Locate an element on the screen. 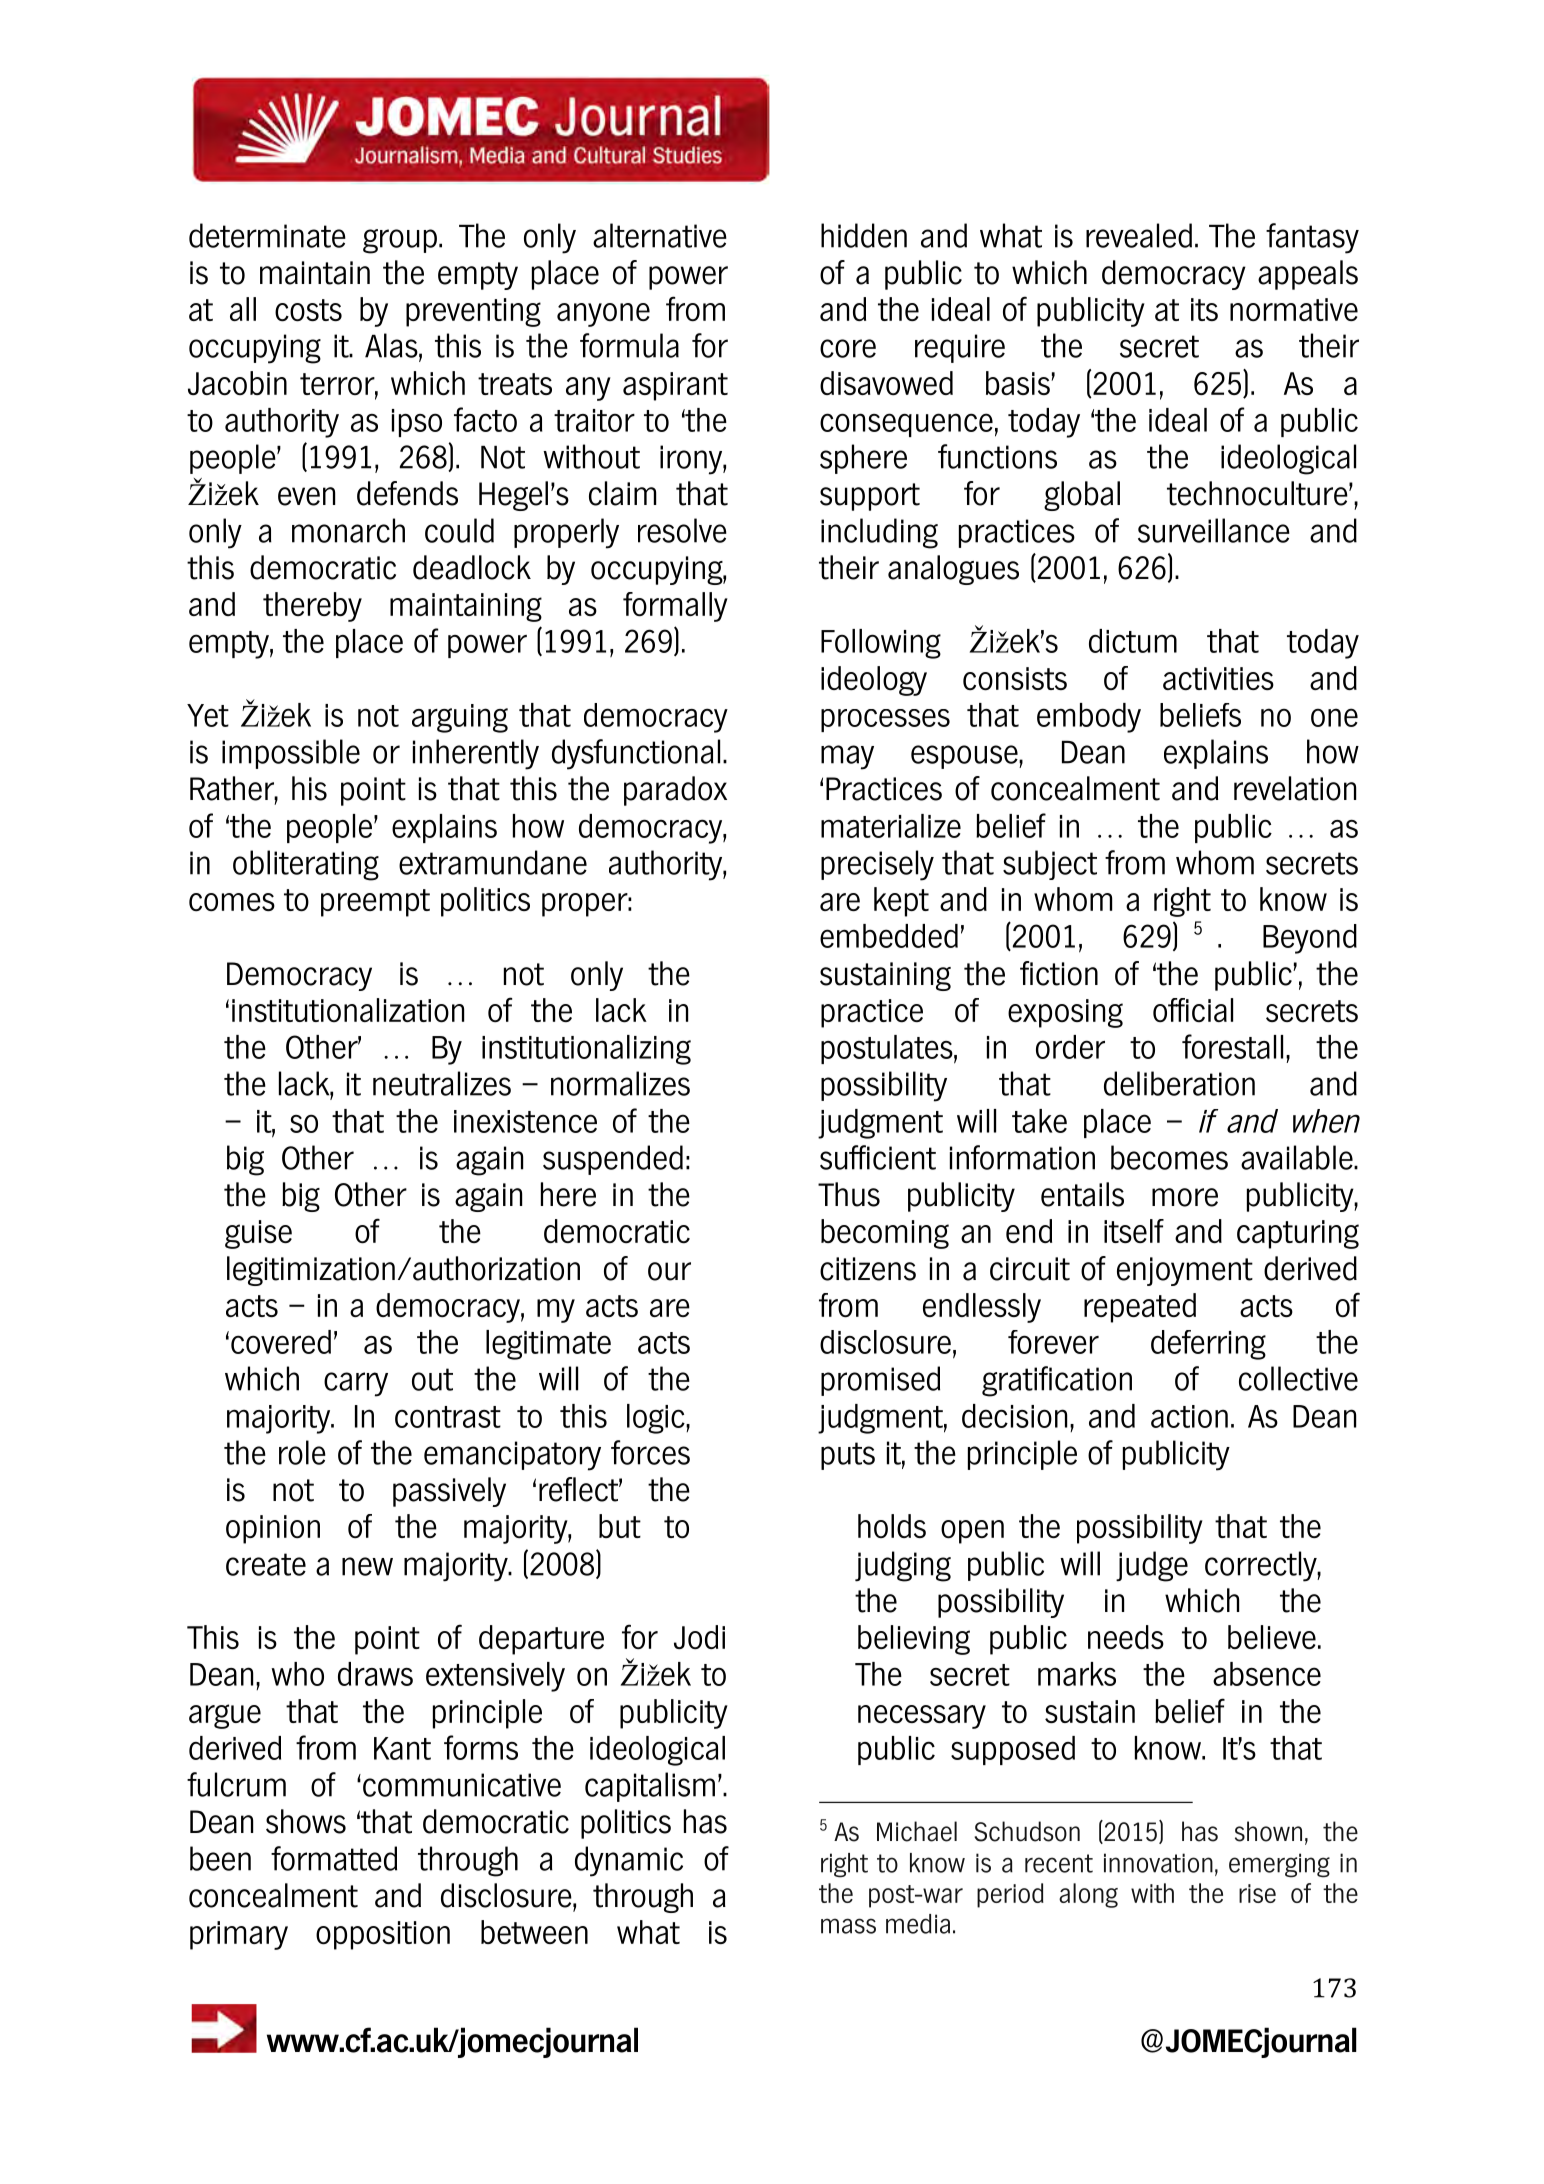 This screenshot has height=2184, width=1544. innovation is located at coordinates (1158, 1863).
